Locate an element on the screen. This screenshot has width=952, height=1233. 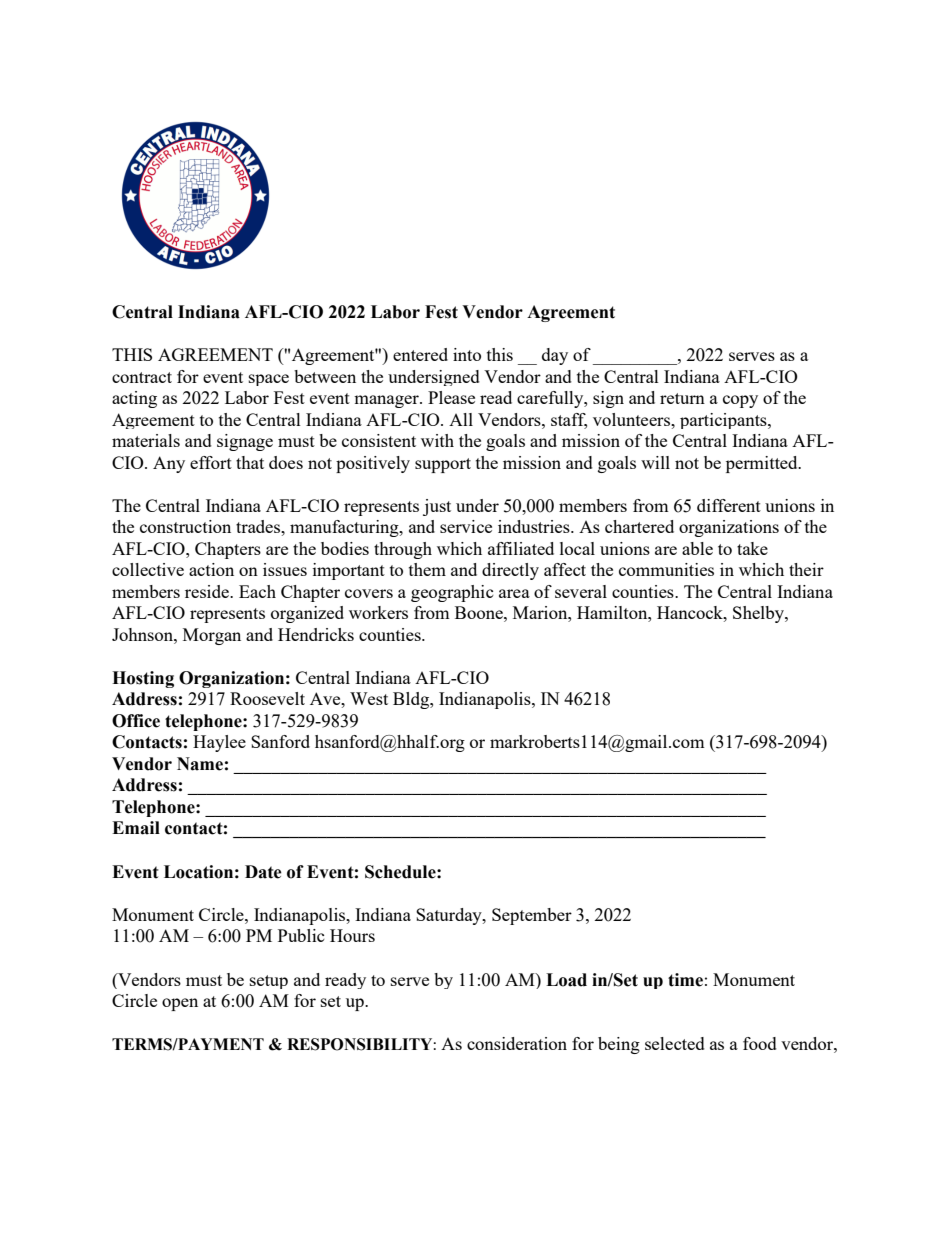
open is located at coordinates (180, 1004).
